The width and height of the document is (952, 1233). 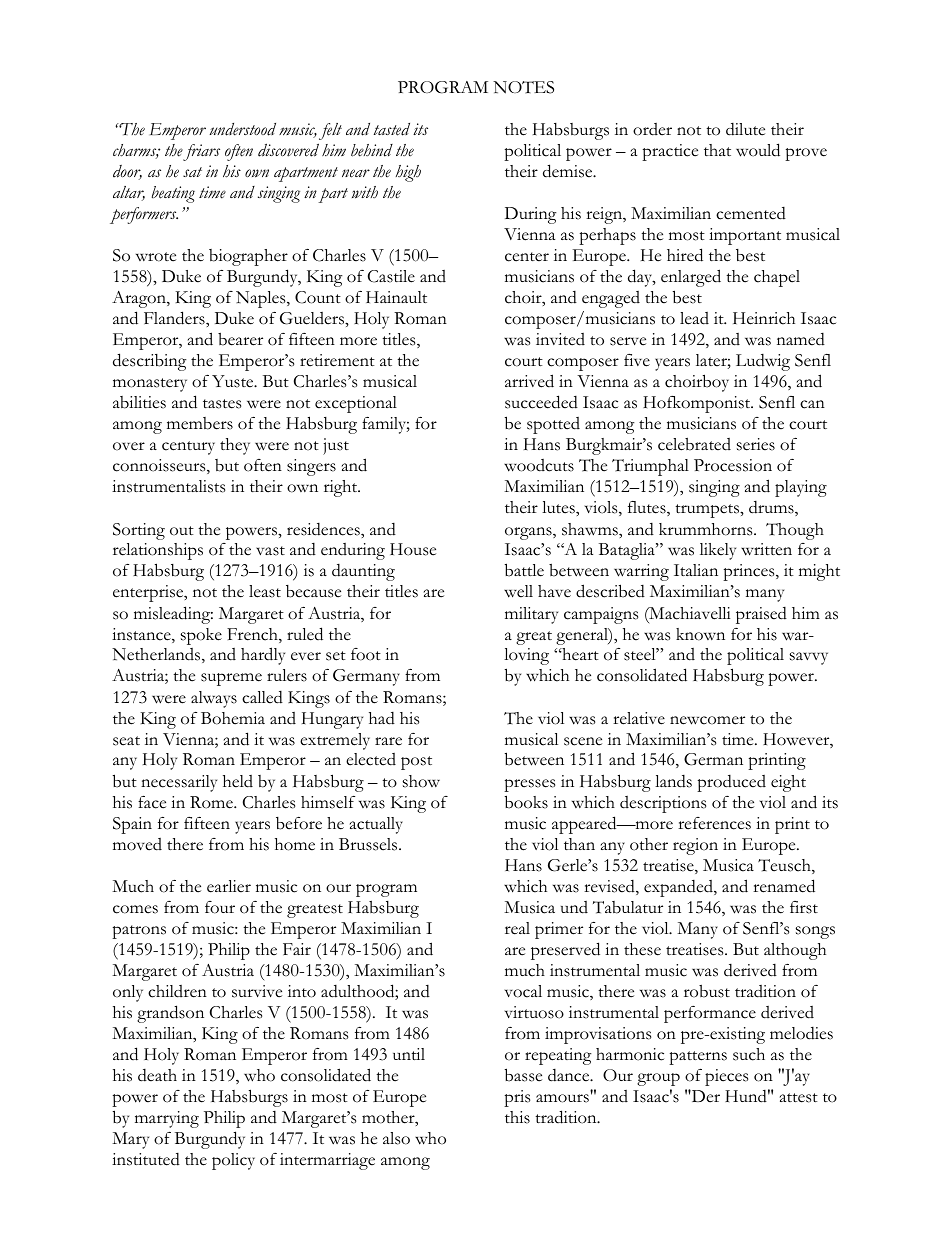 What do you see at coordinates (243, 129) in the document?
I see `understood` at bounding box center [243, 129].
